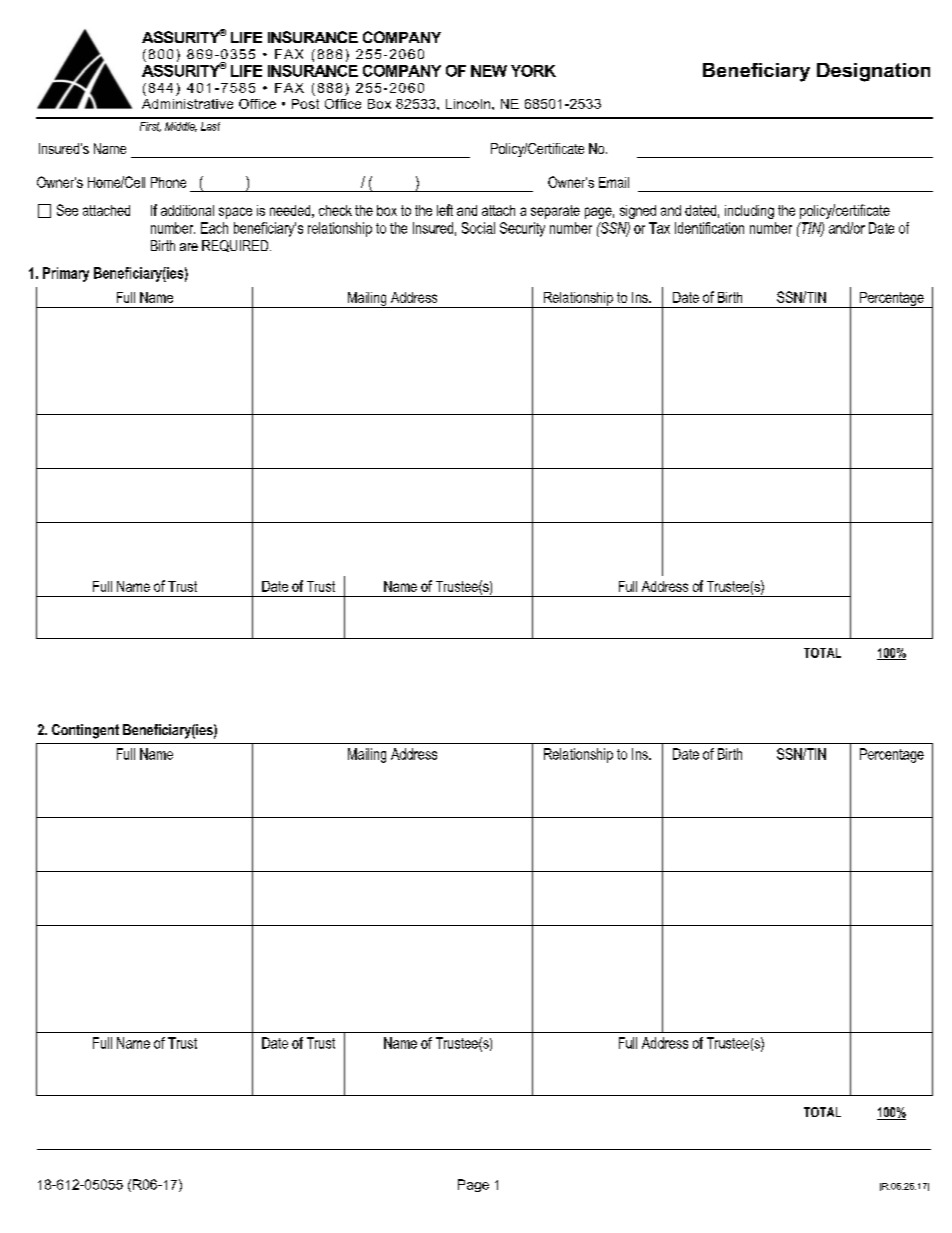  I want to click on Security, so click(522, 229).
